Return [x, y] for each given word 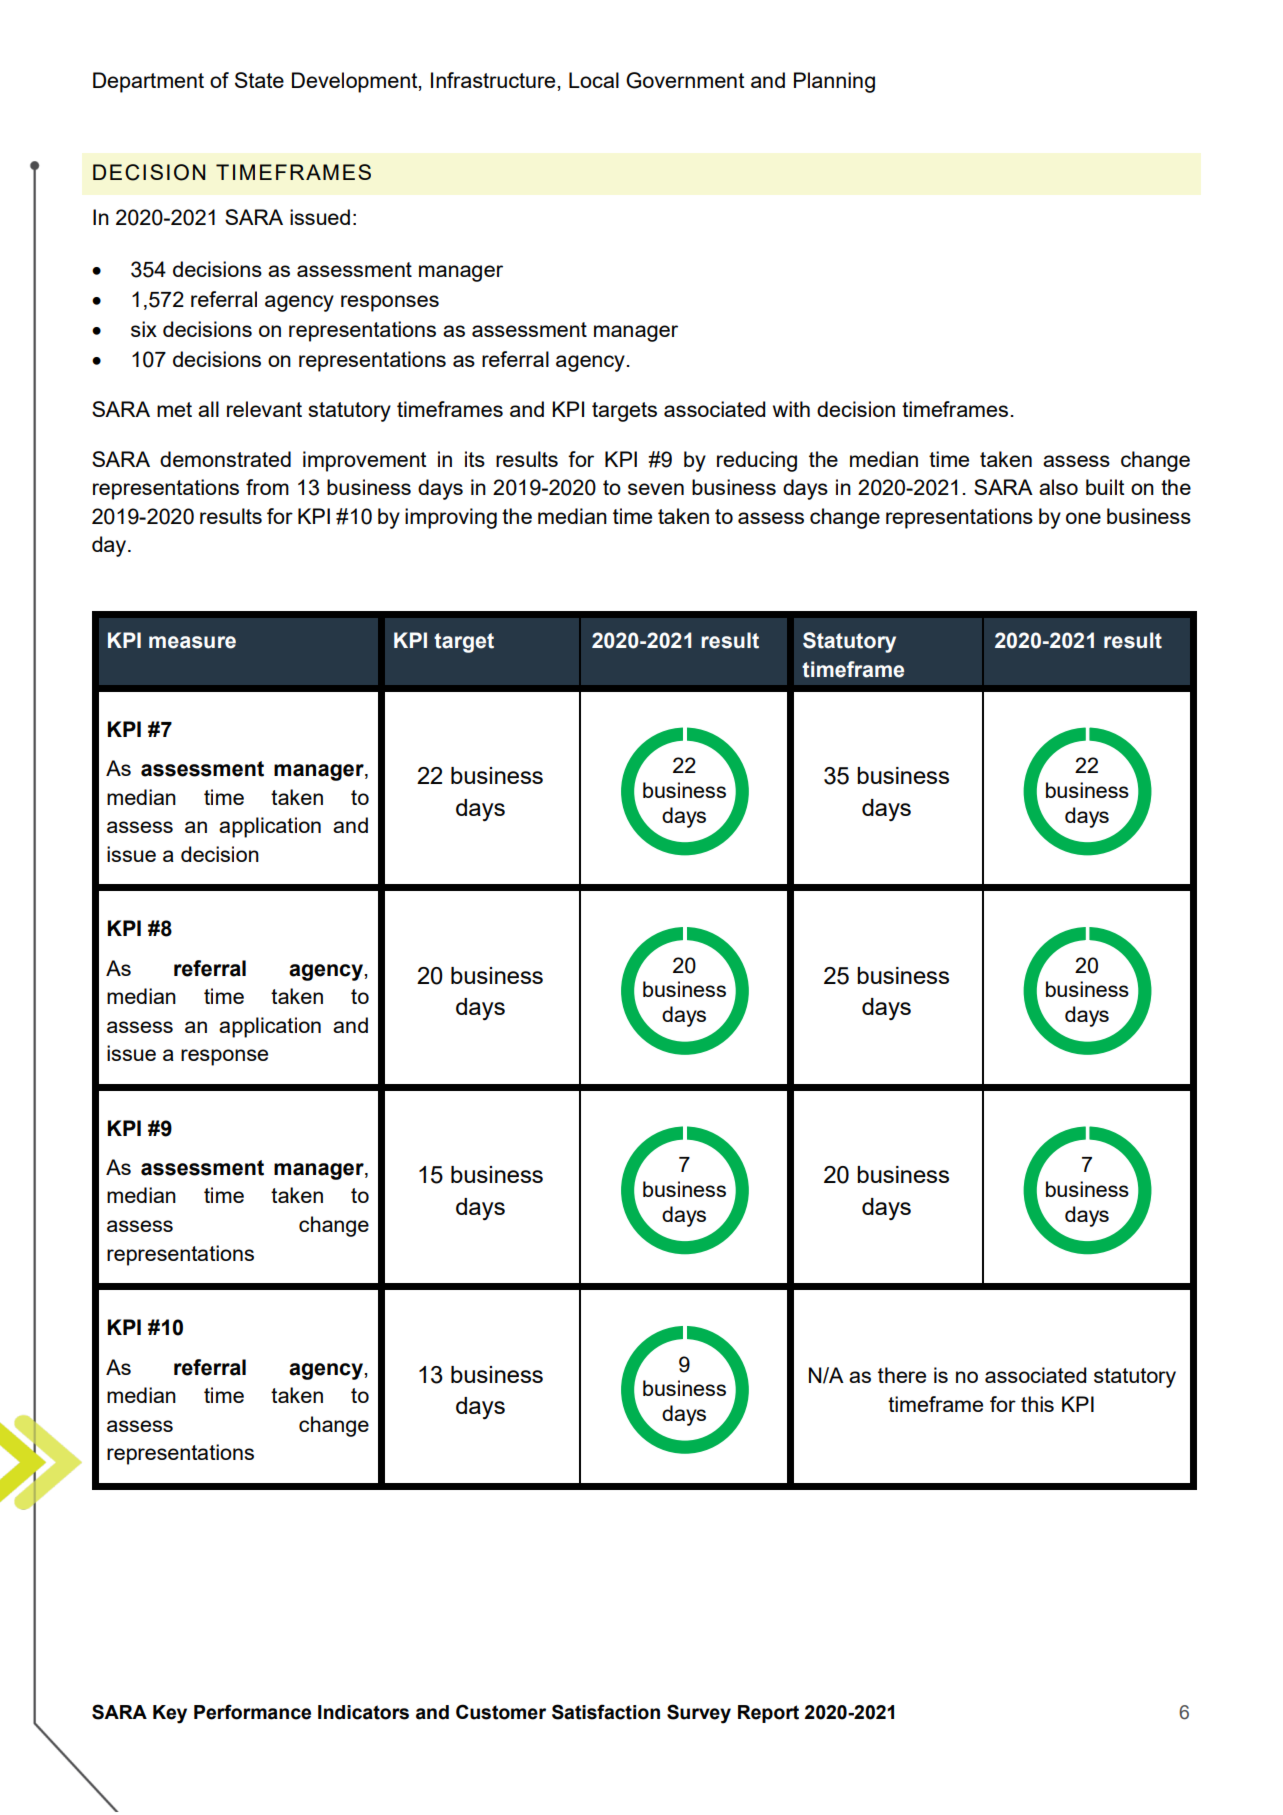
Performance [252, 1712]
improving [451, 518]
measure [192, 642]
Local [594, 80]
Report [768, 1714]
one [1083, 518]
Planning [834, 82]
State [259, 80]
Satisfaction [606, 1712]
